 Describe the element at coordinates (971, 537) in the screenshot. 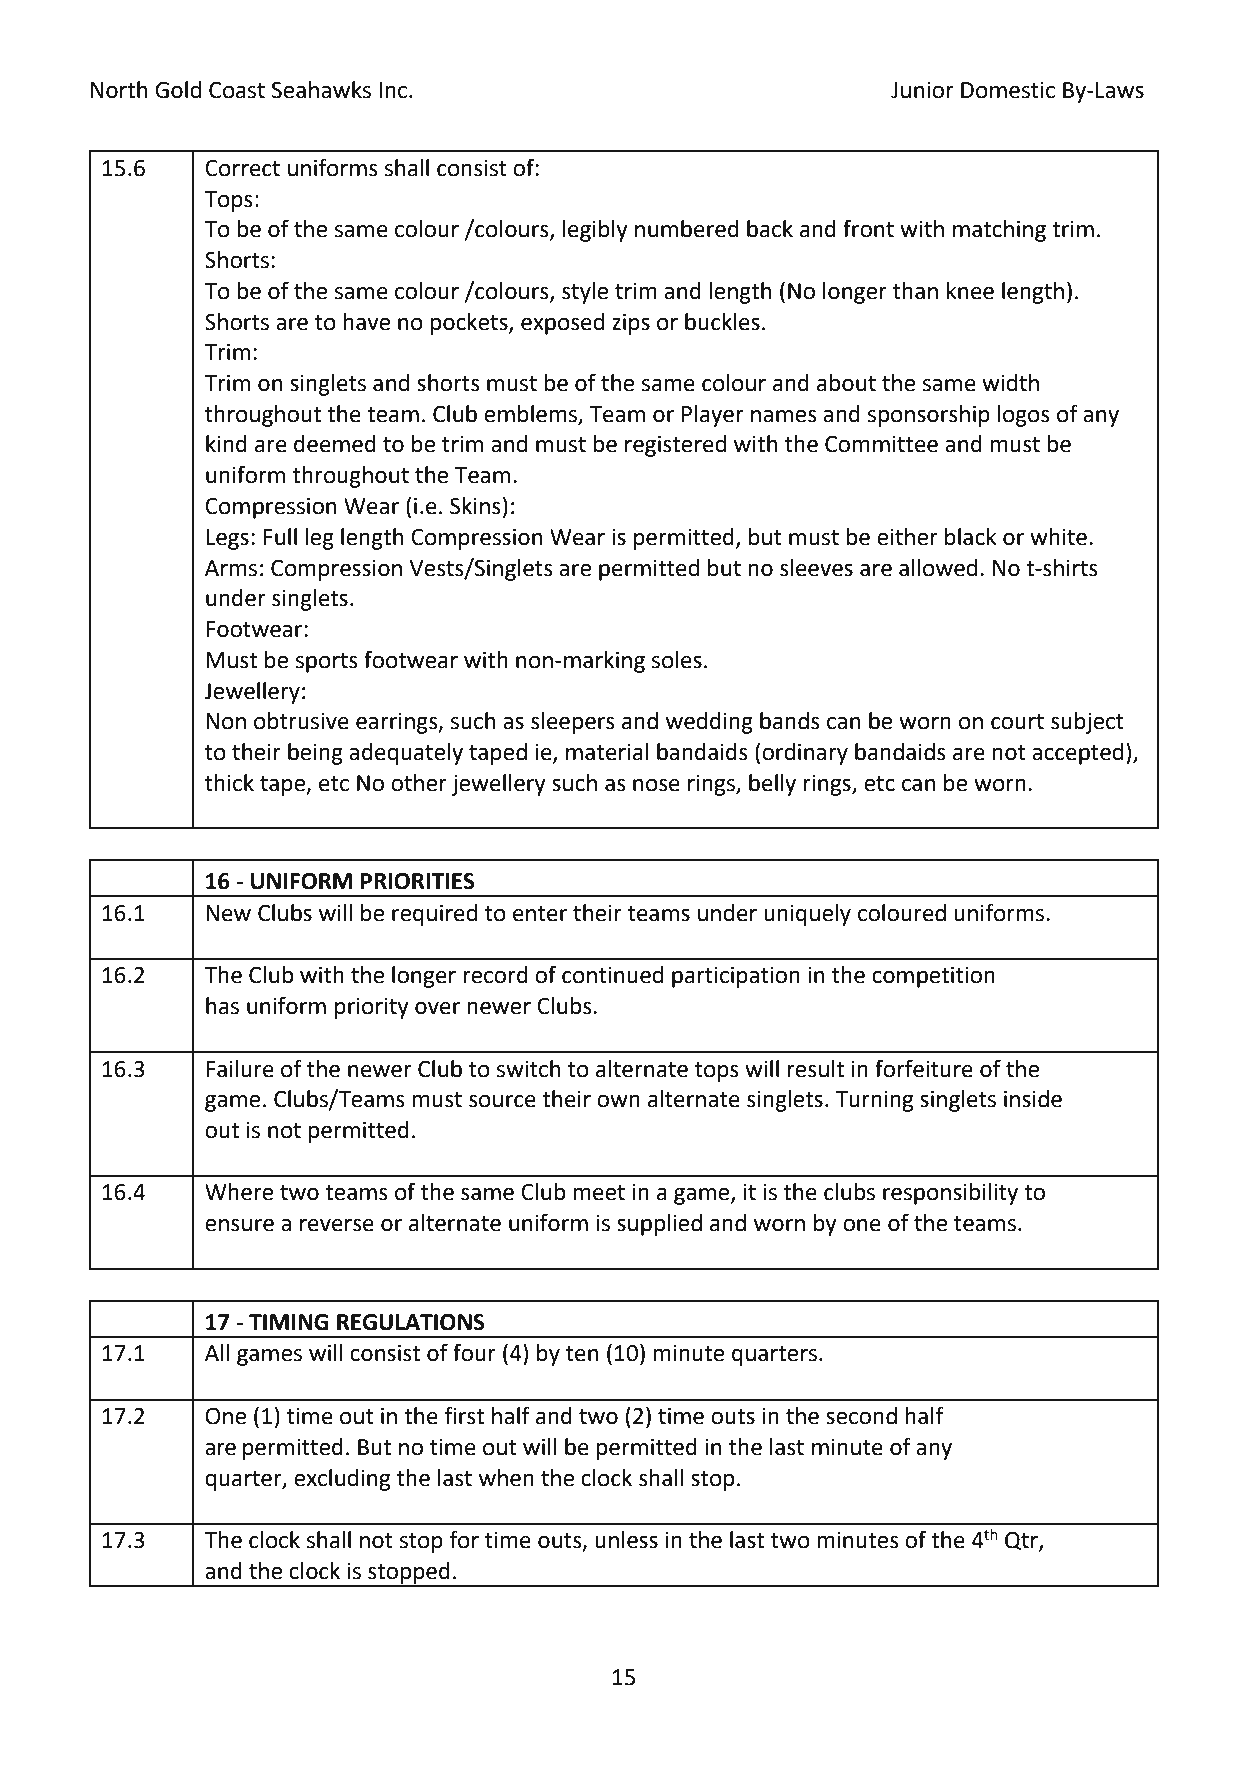

I see `black` at that location.
